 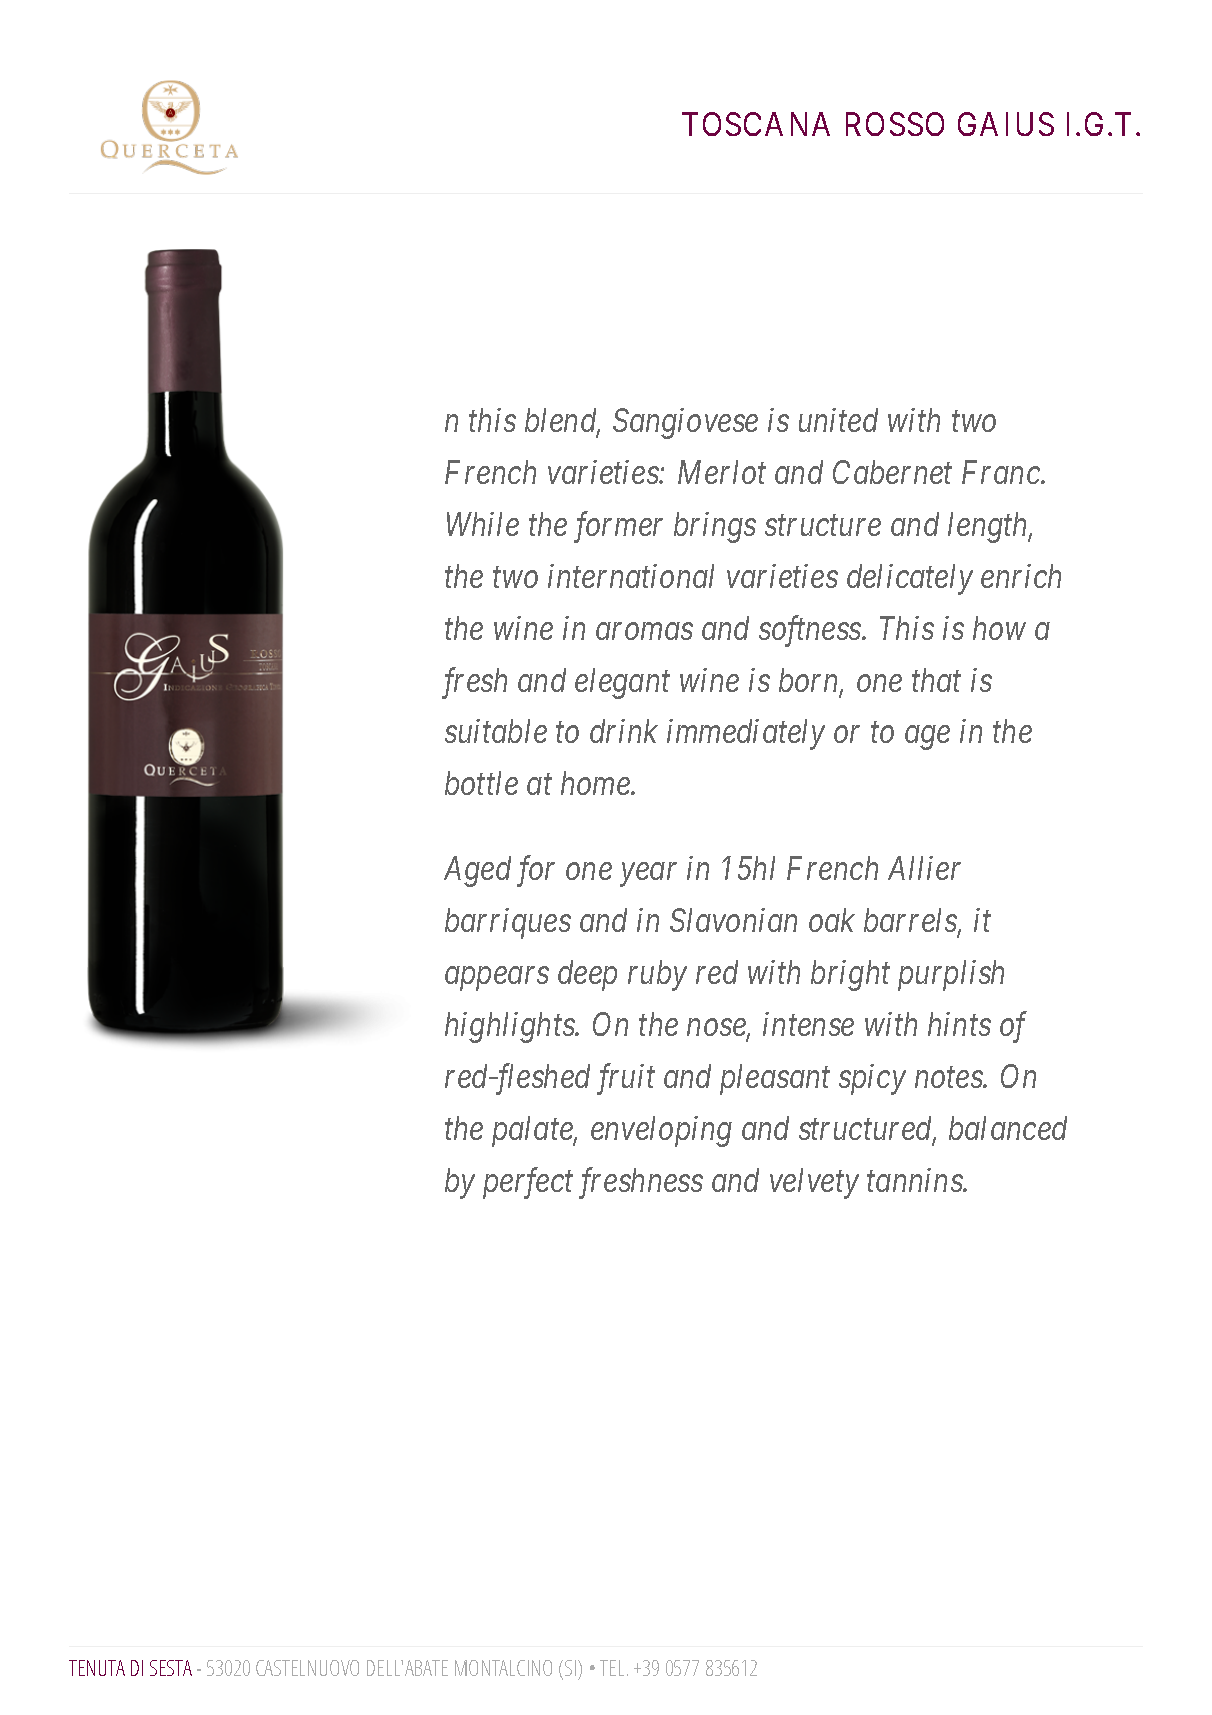 I want to click on Aged, so click(x=477, y=871).
